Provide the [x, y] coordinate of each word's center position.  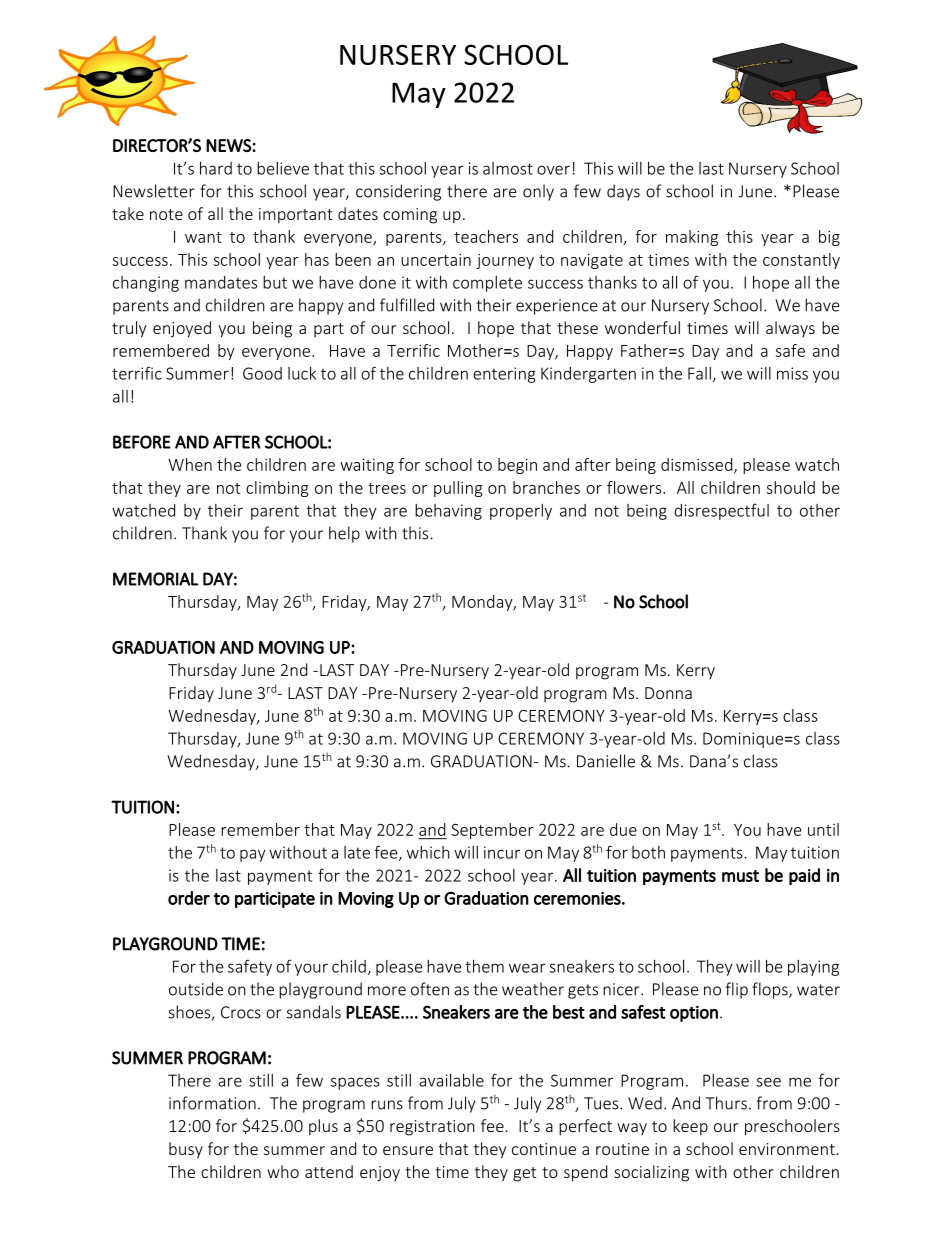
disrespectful [721, 511]
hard [216, 168]
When [190, 464]
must [740, 876]
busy [186, 1150]
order [189, 898]
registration [432, 1128]
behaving [448, 512]
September [492, 831]
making [692, 238]
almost [508, 168]
